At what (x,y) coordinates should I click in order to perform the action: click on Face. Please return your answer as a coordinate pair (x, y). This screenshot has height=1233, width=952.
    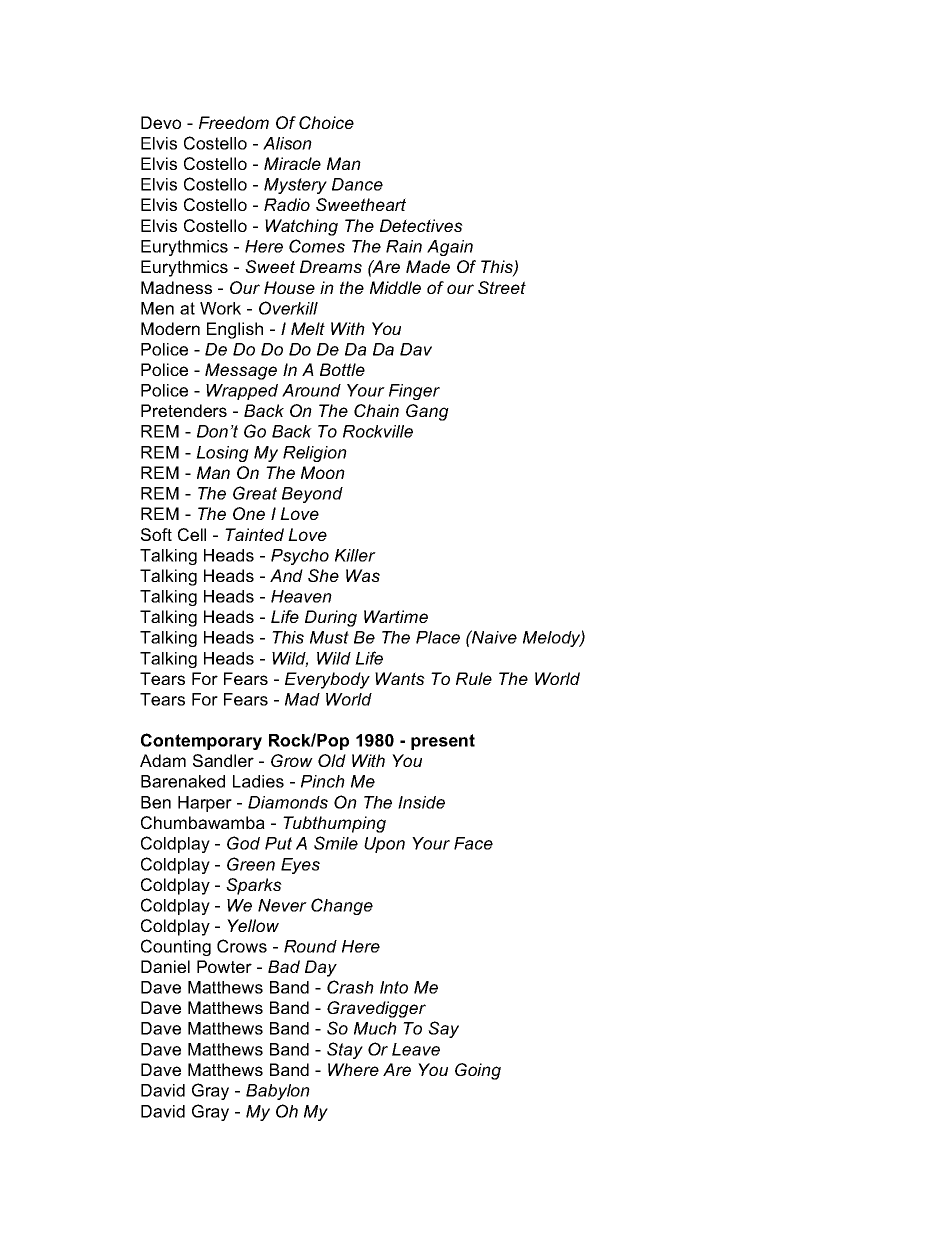
    Looking at the image, I should click on (473, 843).
